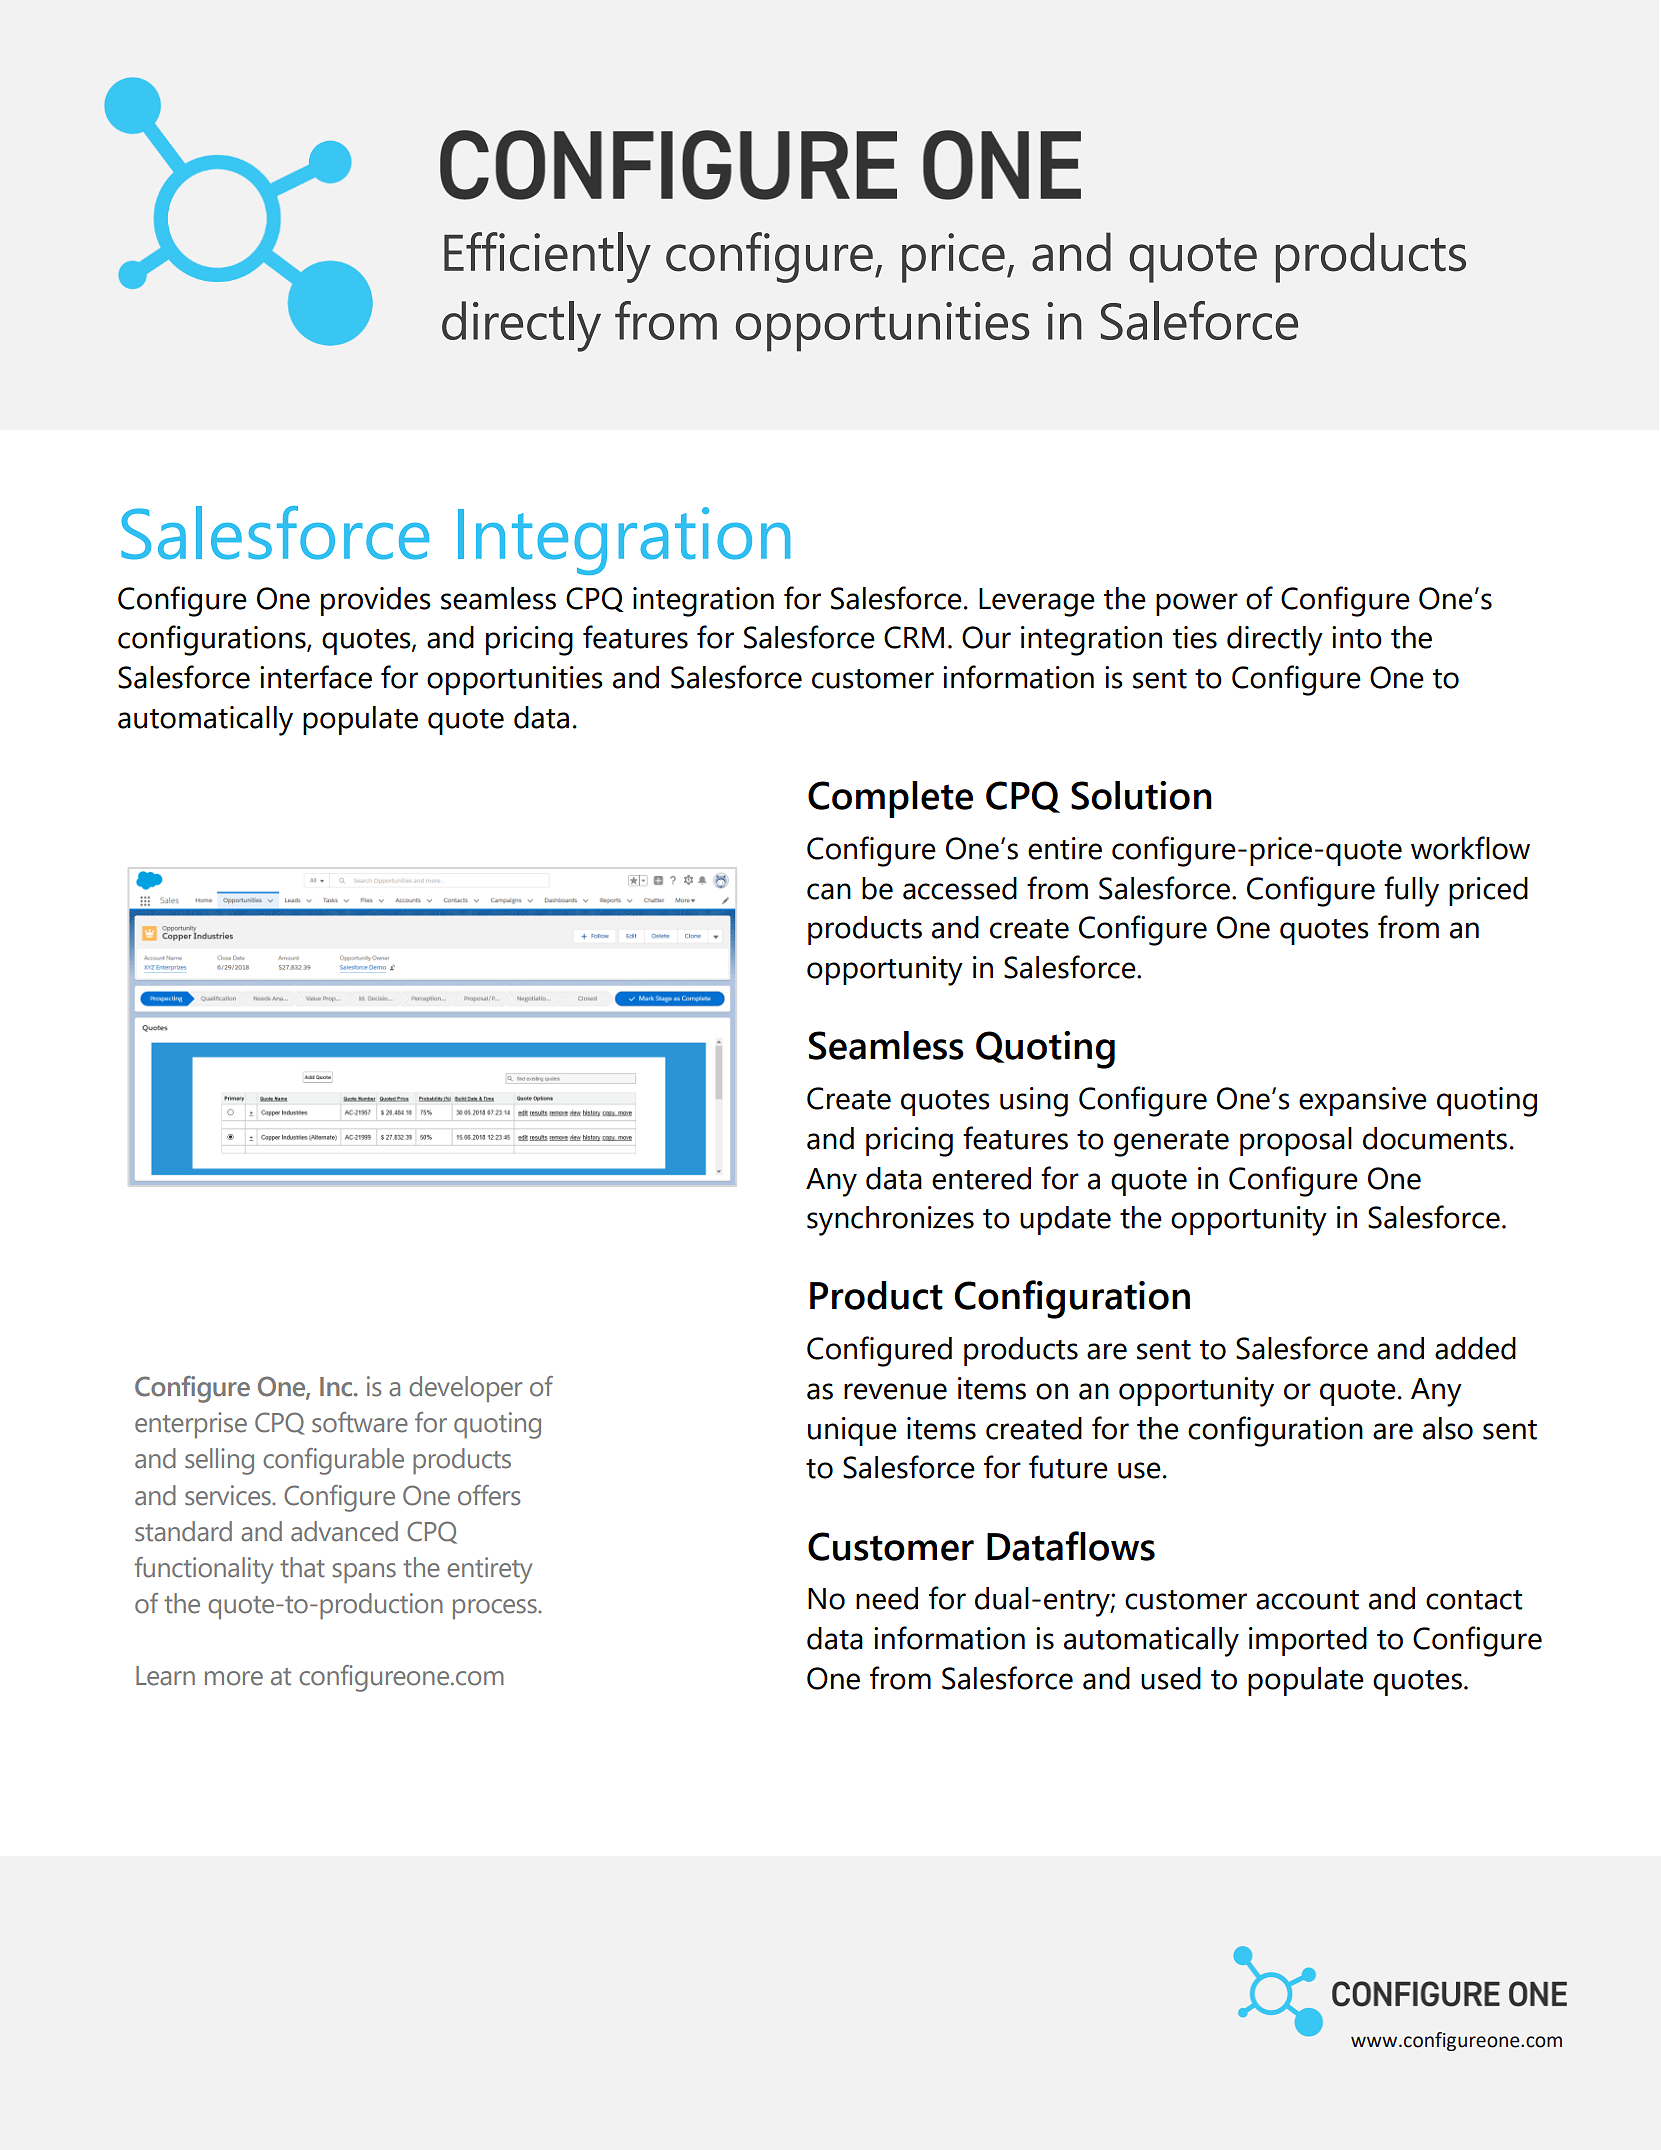  I want to click on need, so click(887, 1598).
